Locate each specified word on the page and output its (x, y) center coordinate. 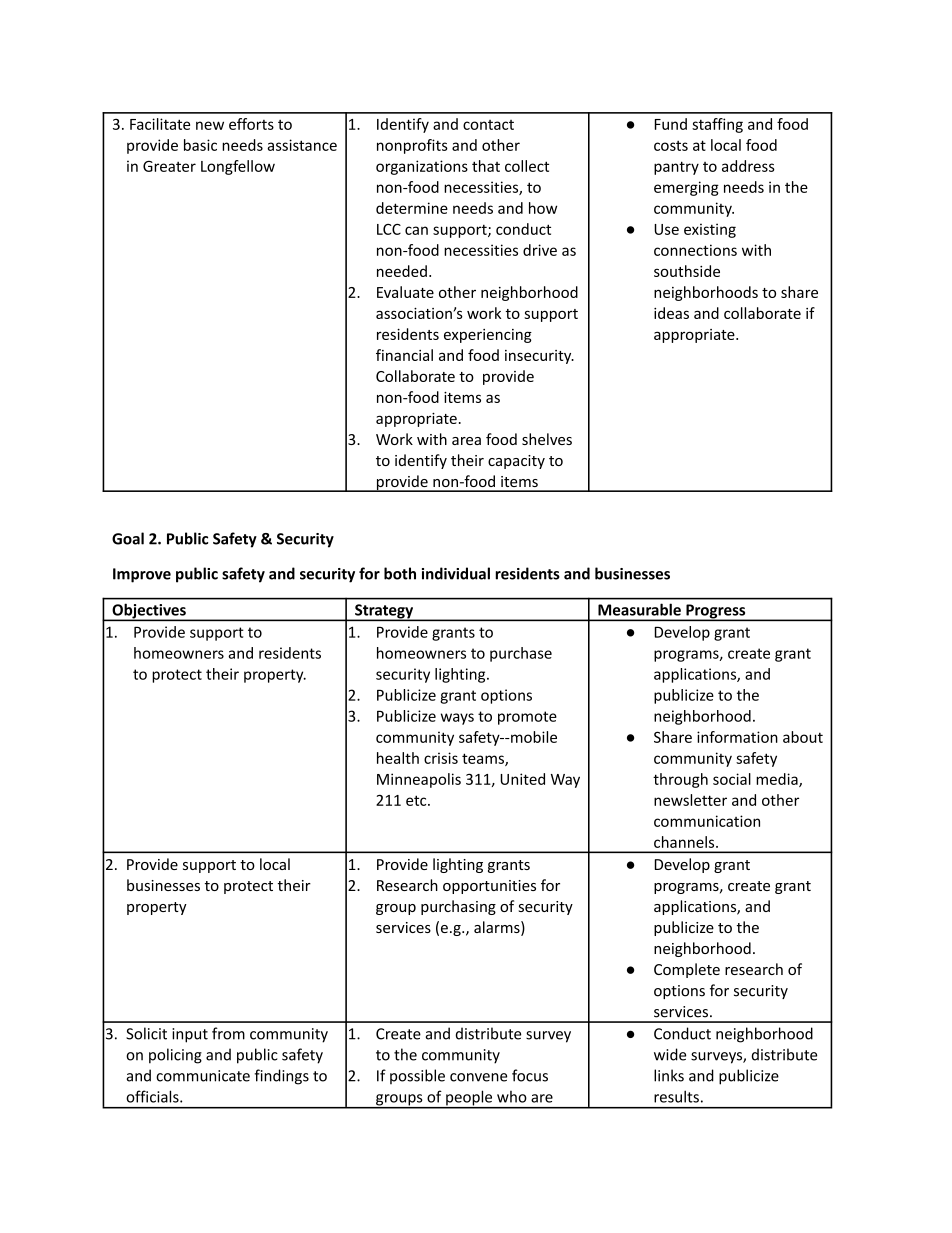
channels (685, 842)
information (737, 737)
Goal (128, 538)
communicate (203, 1076)
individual (456, 573)
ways (457, 719)
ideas (671, 313)
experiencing (488, 336)
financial (404, 355)
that (486, 166)
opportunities (489, 887)
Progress (716, 612)
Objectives (149, 612)
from (228, 1033)
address (748, 166)
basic (200, 145)
